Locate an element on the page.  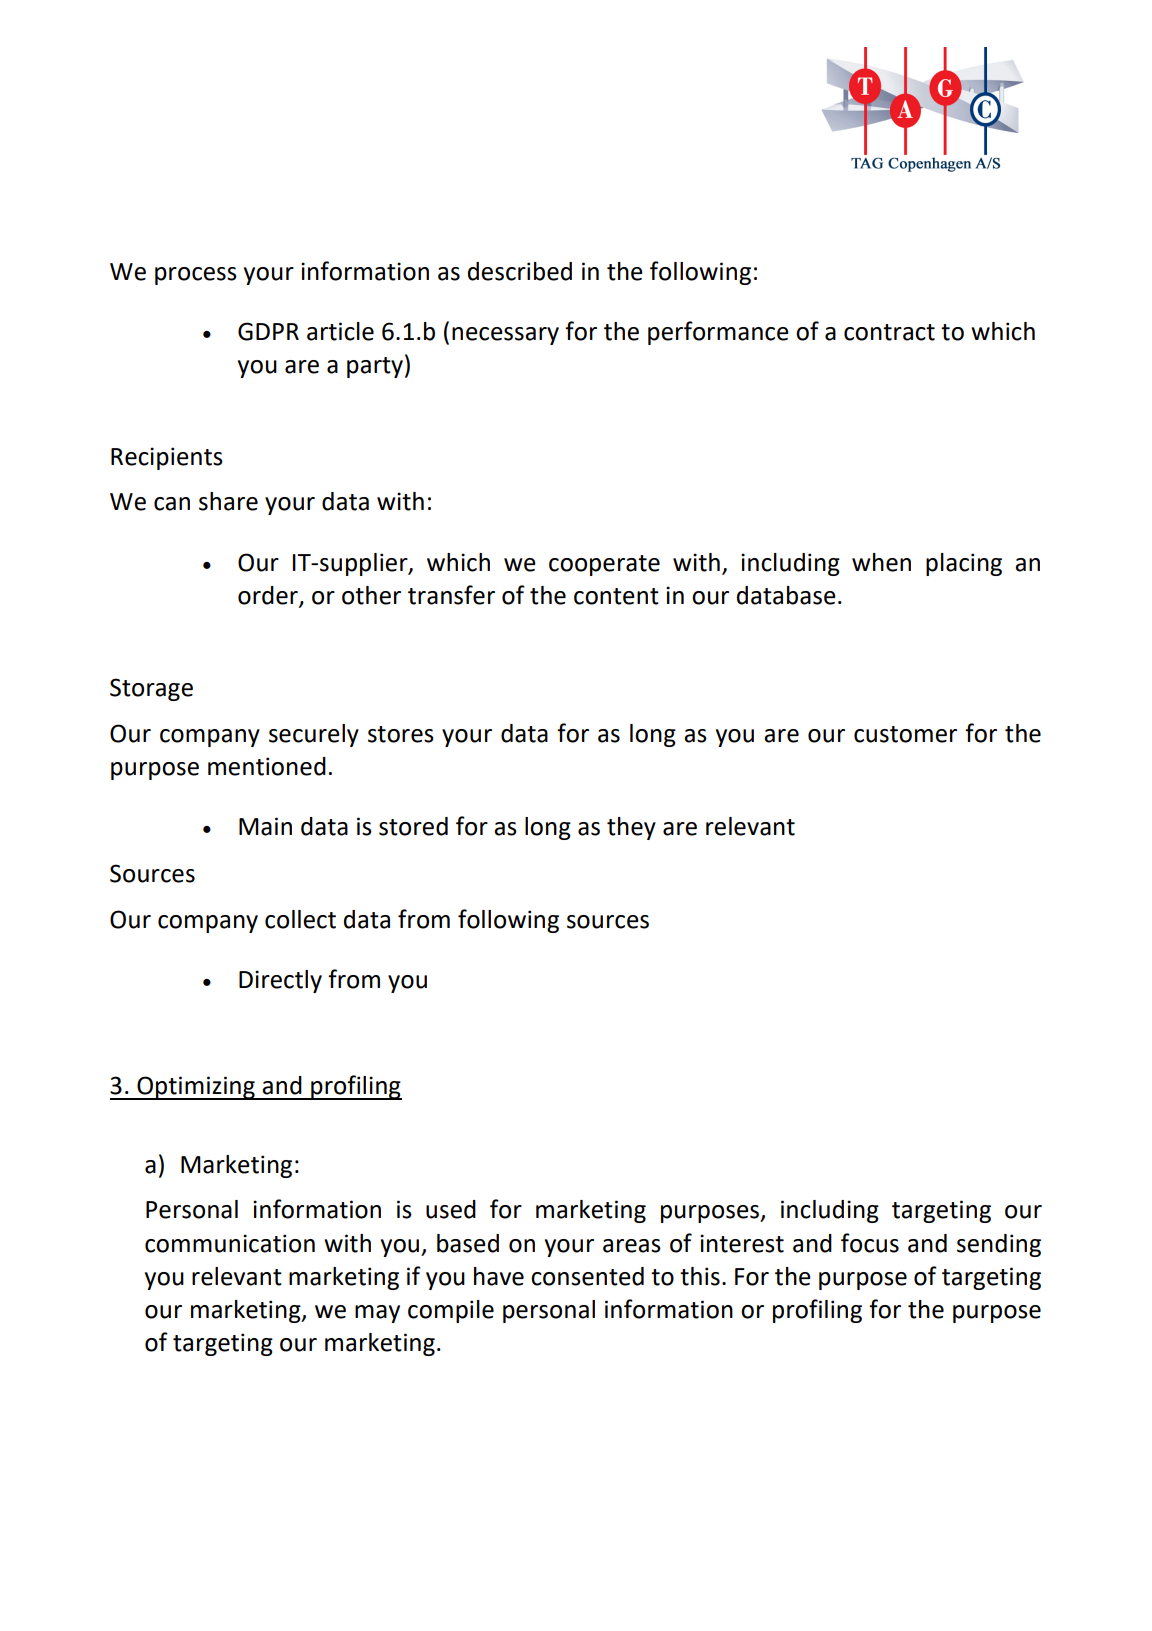
used is located at coordinates (451, 1209).
